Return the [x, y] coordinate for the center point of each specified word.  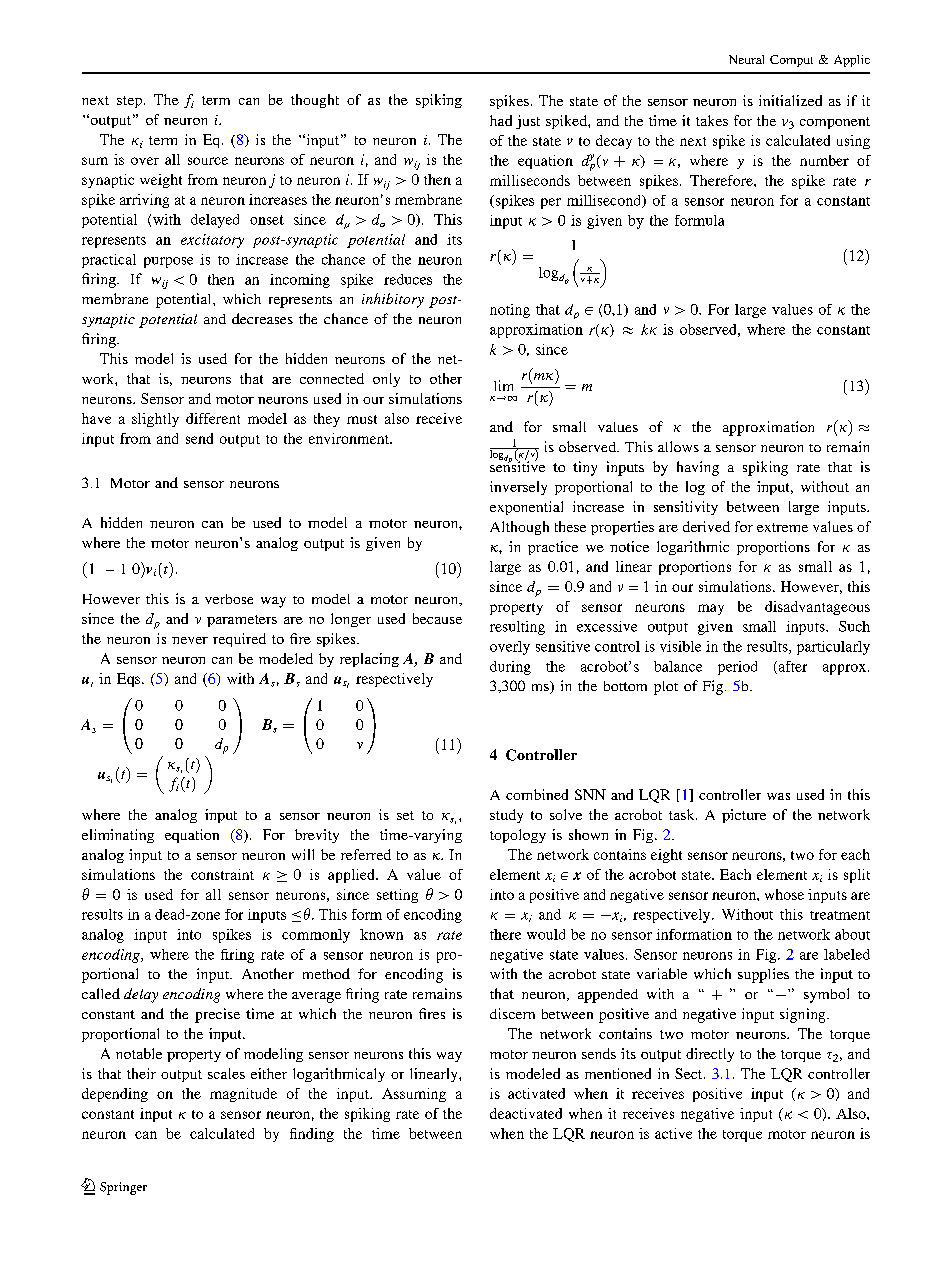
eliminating [118, 836]
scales [226, 1073]
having [698, 468]
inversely [518, 488]
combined [537, 794]
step [129, 102]
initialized [790, 100]
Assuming [414, 1095]
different [213, 418]
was [778, 796]
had [501, 120]
